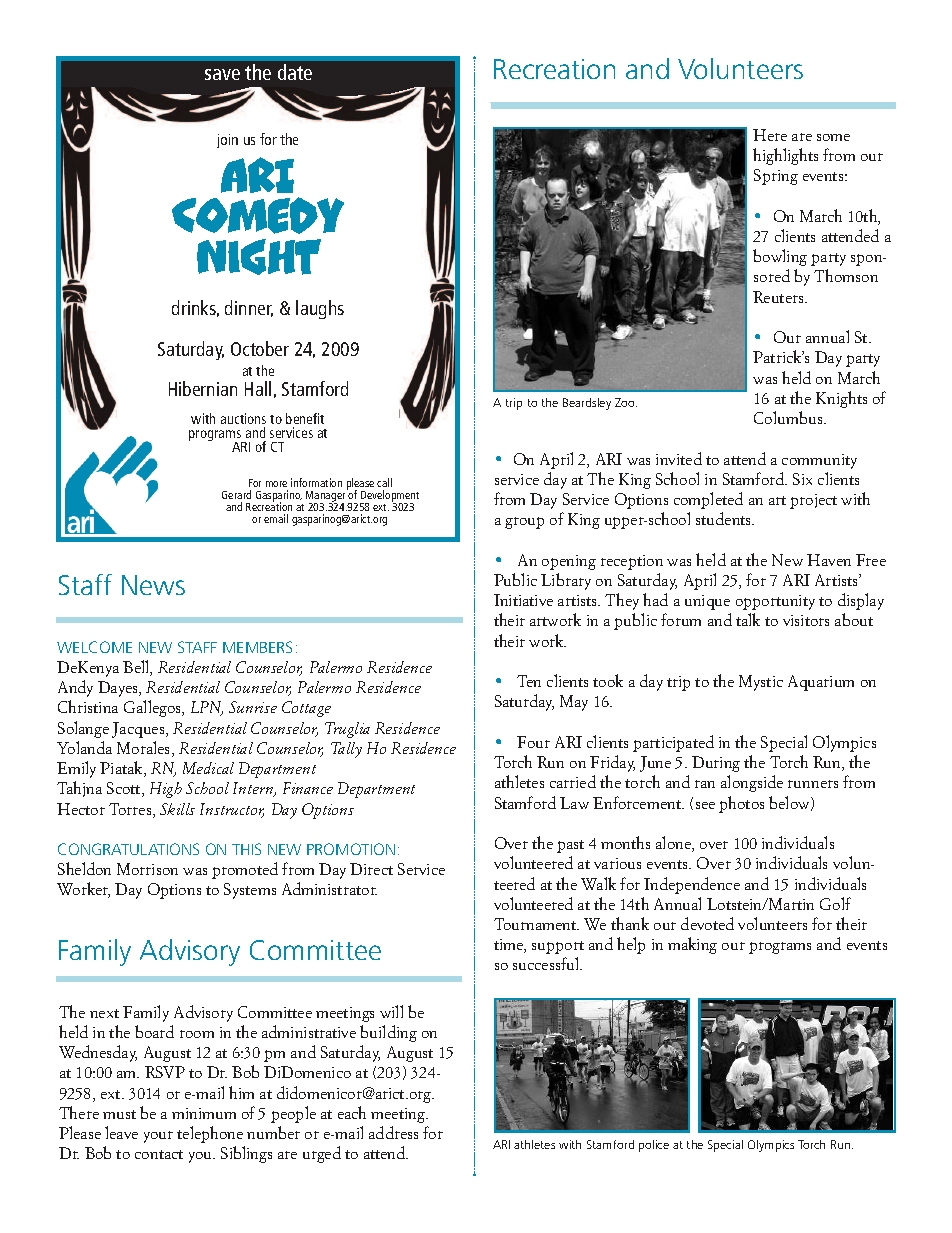  Describe the element at coordinates (222, 74) in the page. I see `save` at that location.
